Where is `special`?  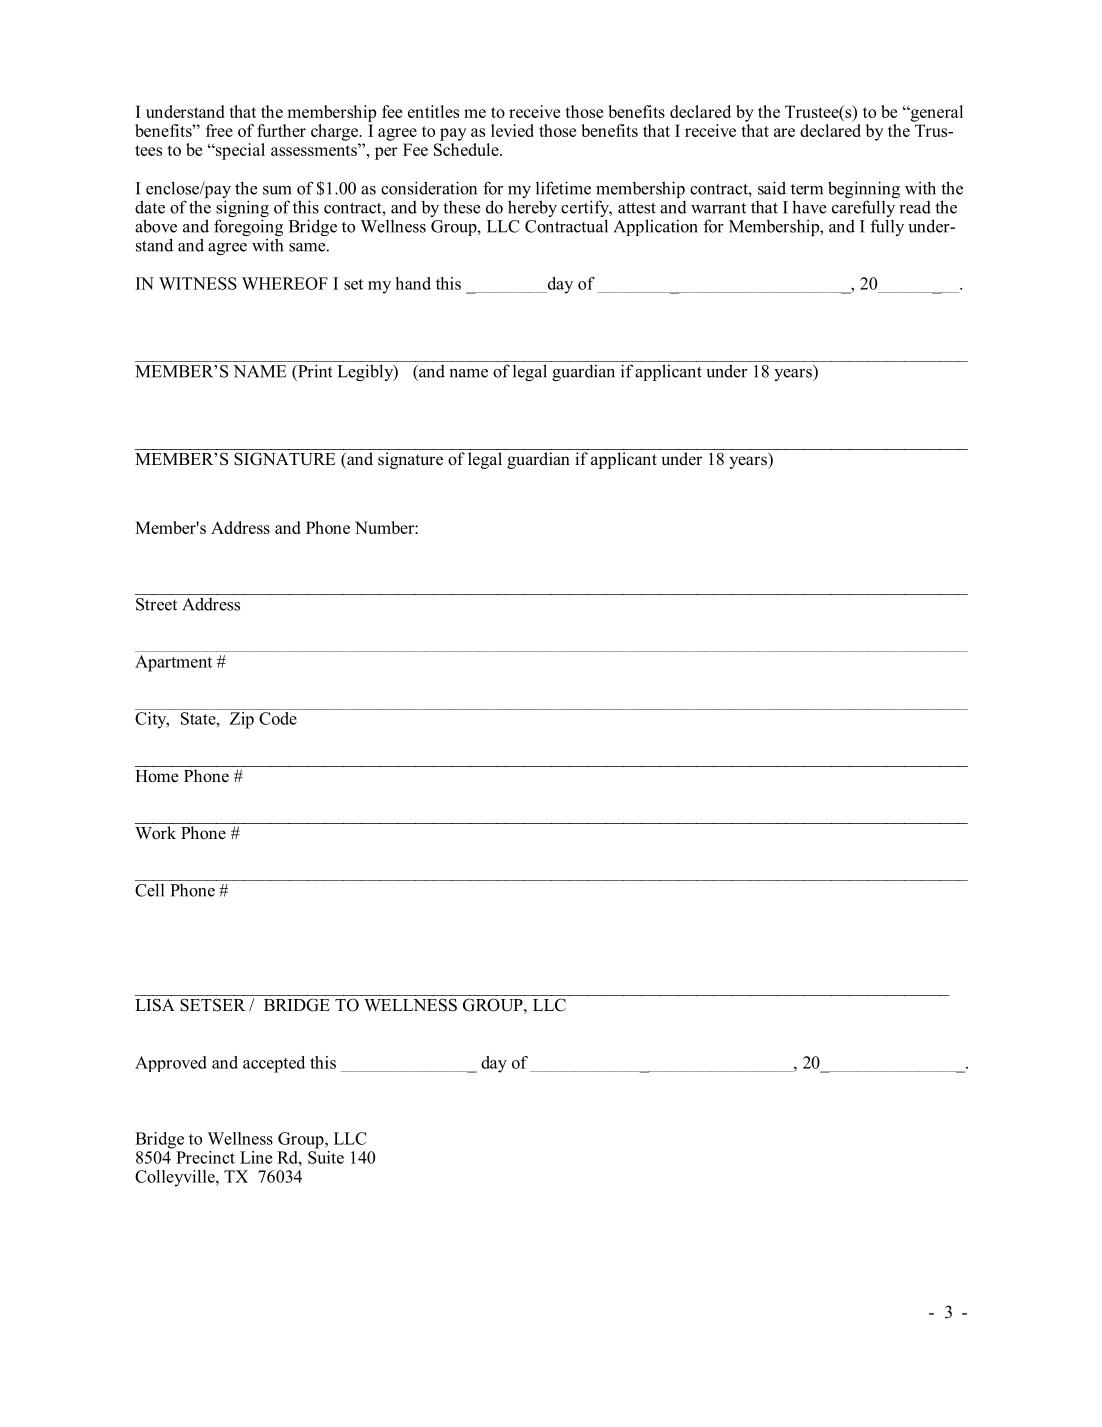 special is located at coordinates (239, 151).
